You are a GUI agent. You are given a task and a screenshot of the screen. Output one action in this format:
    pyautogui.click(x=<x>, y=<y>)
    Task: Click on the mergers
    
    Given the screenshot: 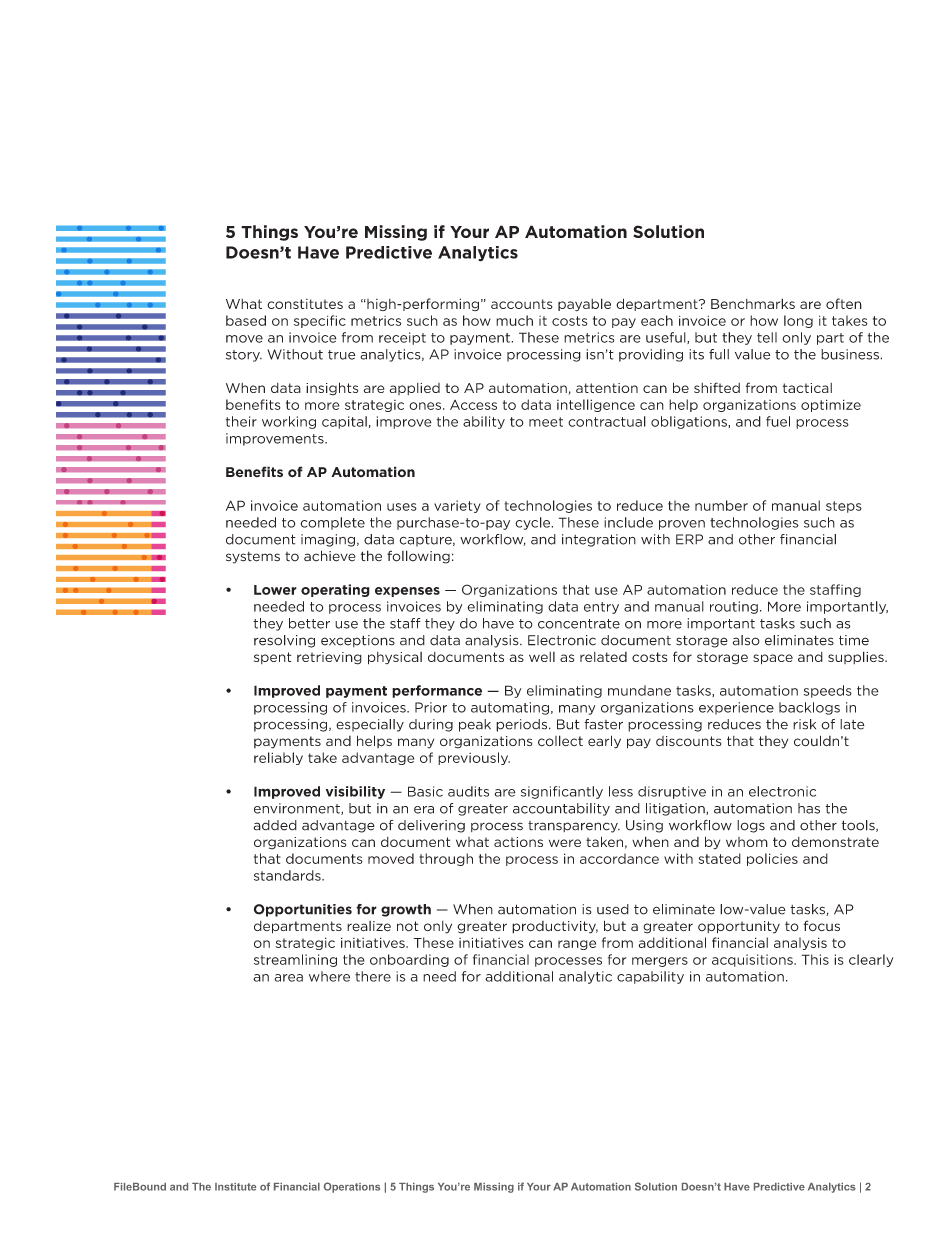 What is the action you would take?
    pyautogui.click(x=660, y=962)
